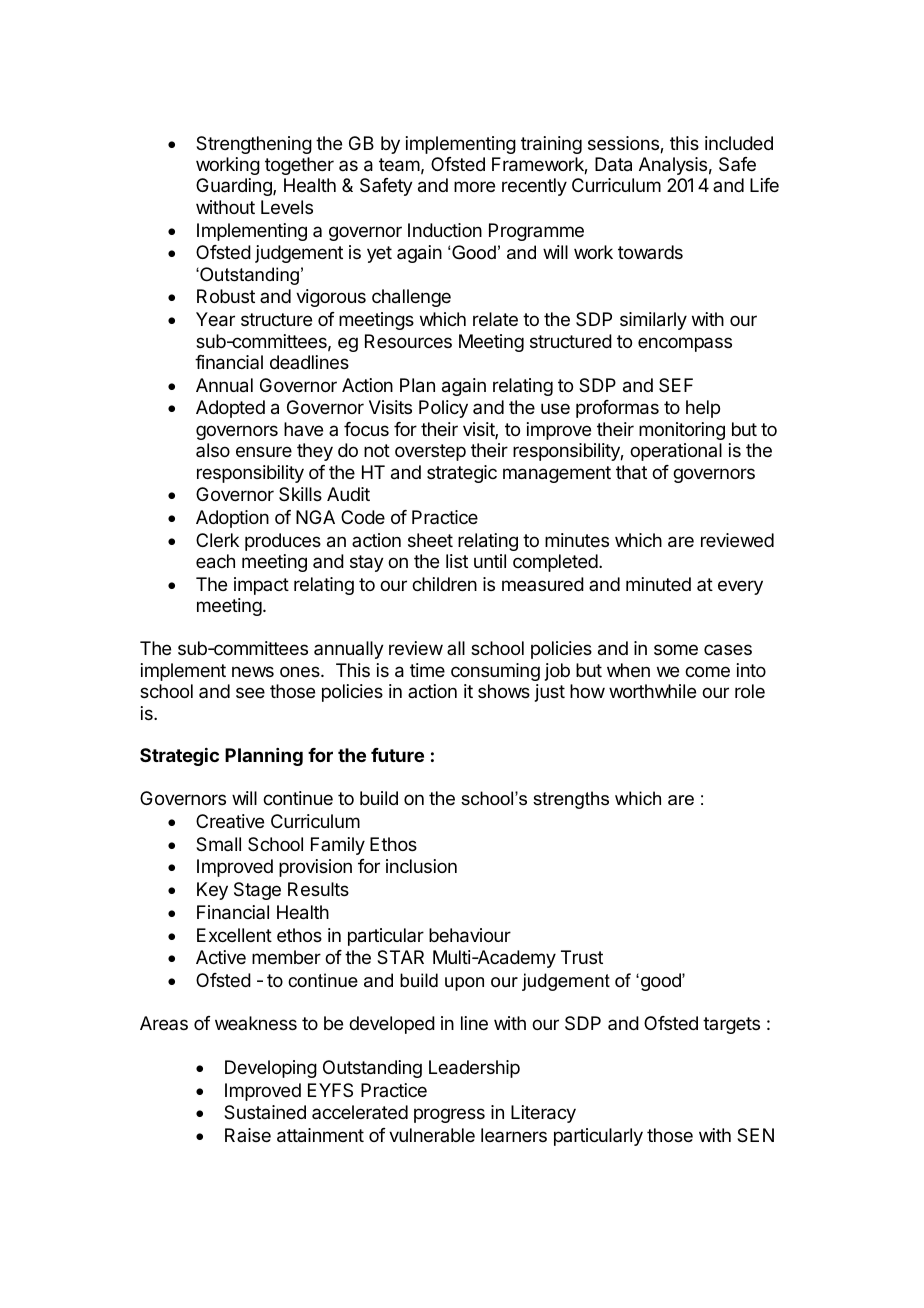 This screenshot has height=1308, width=924. Describe the element at coordinates (265, 1112) in the screenshot. I see `Sustained` at that location.
